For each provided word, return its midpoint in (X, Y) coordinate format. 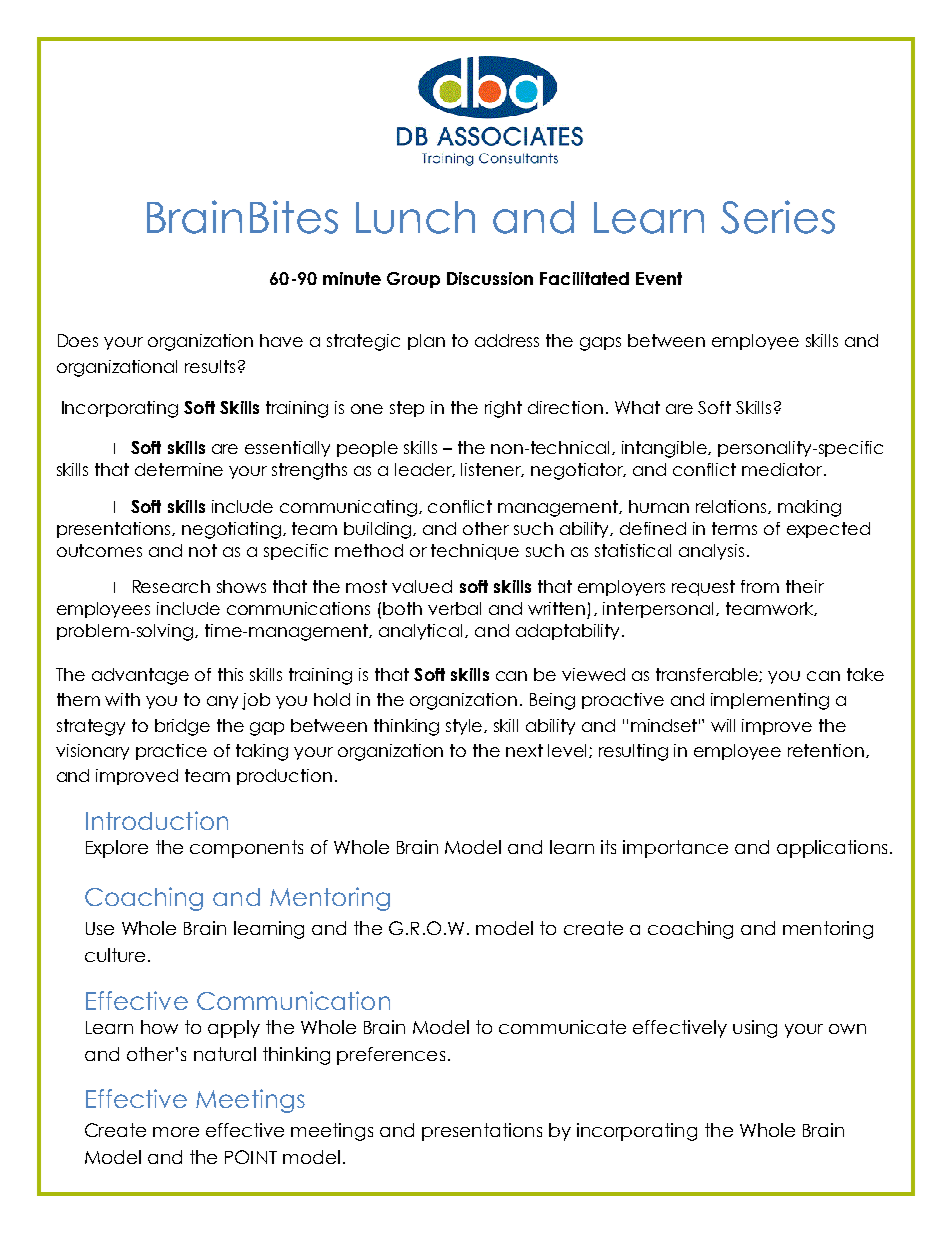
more (176, 1132)
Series (778, 217)
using (755, 1029)
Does (78, 340)
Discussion (490, 278)
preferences (391, 1056)
